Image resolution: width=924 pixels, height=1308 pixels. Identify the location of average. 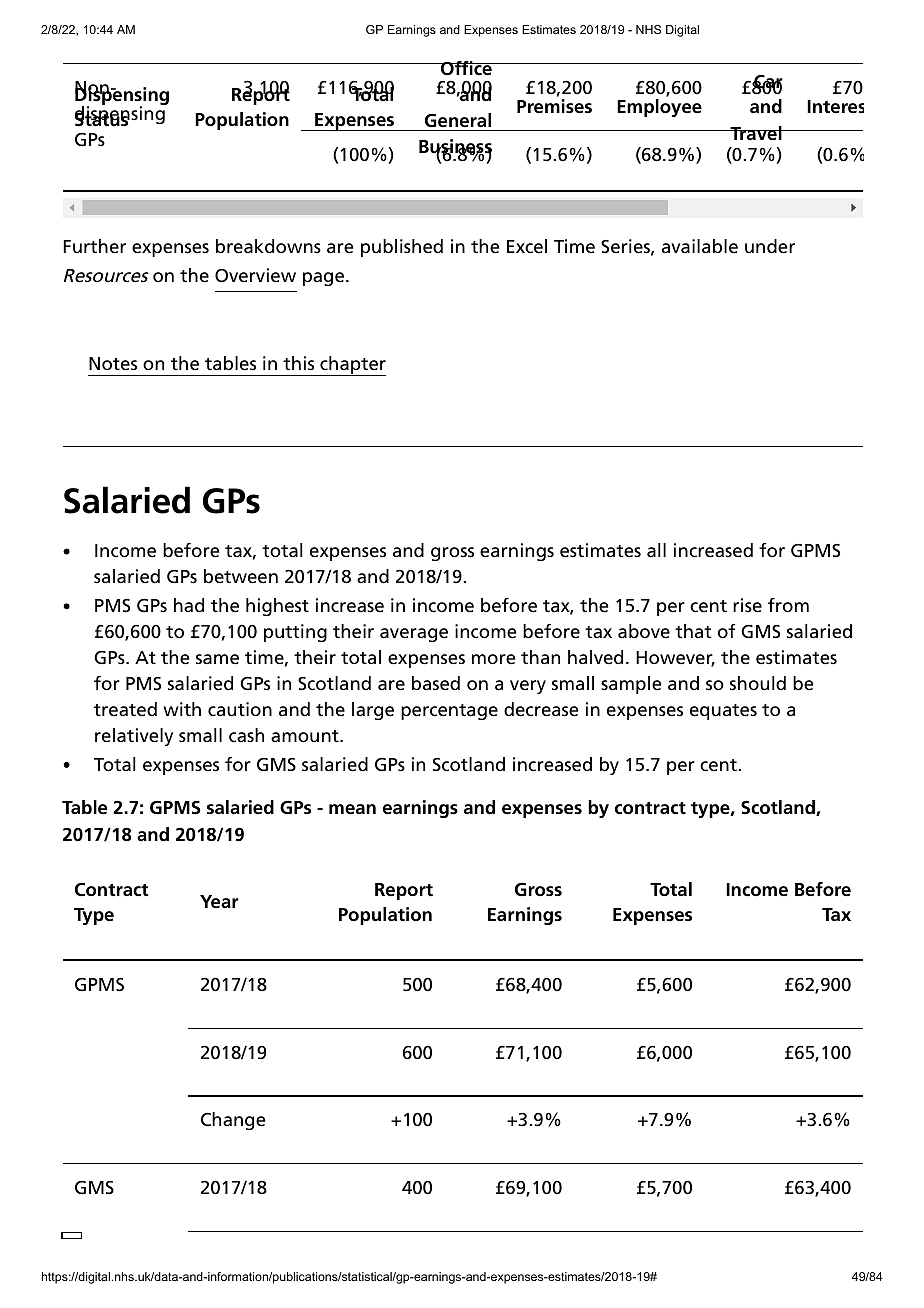
(414, 635).
